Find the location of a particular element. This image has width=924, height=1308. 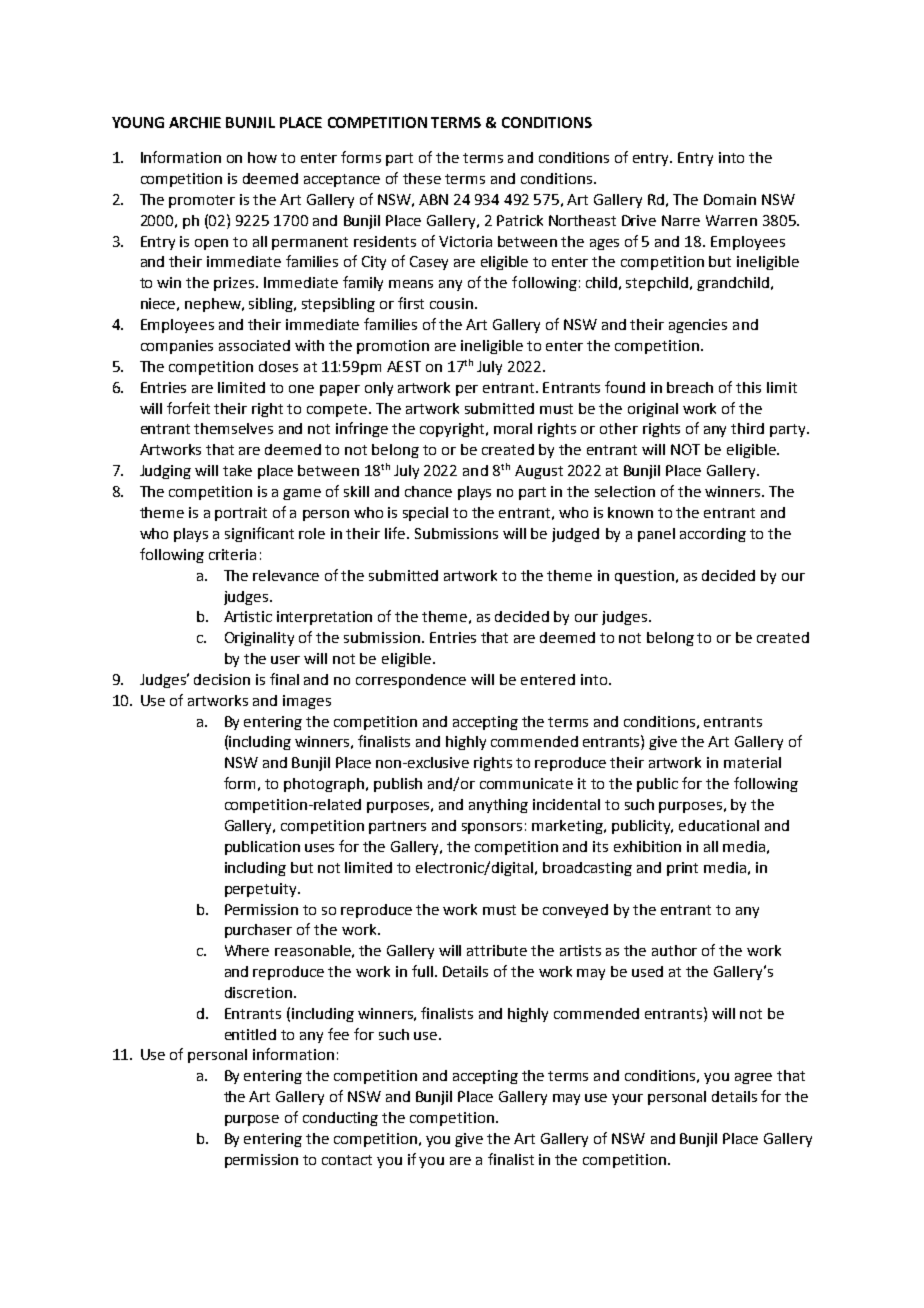

ARCHIE is located at coordinates (195, 122).
